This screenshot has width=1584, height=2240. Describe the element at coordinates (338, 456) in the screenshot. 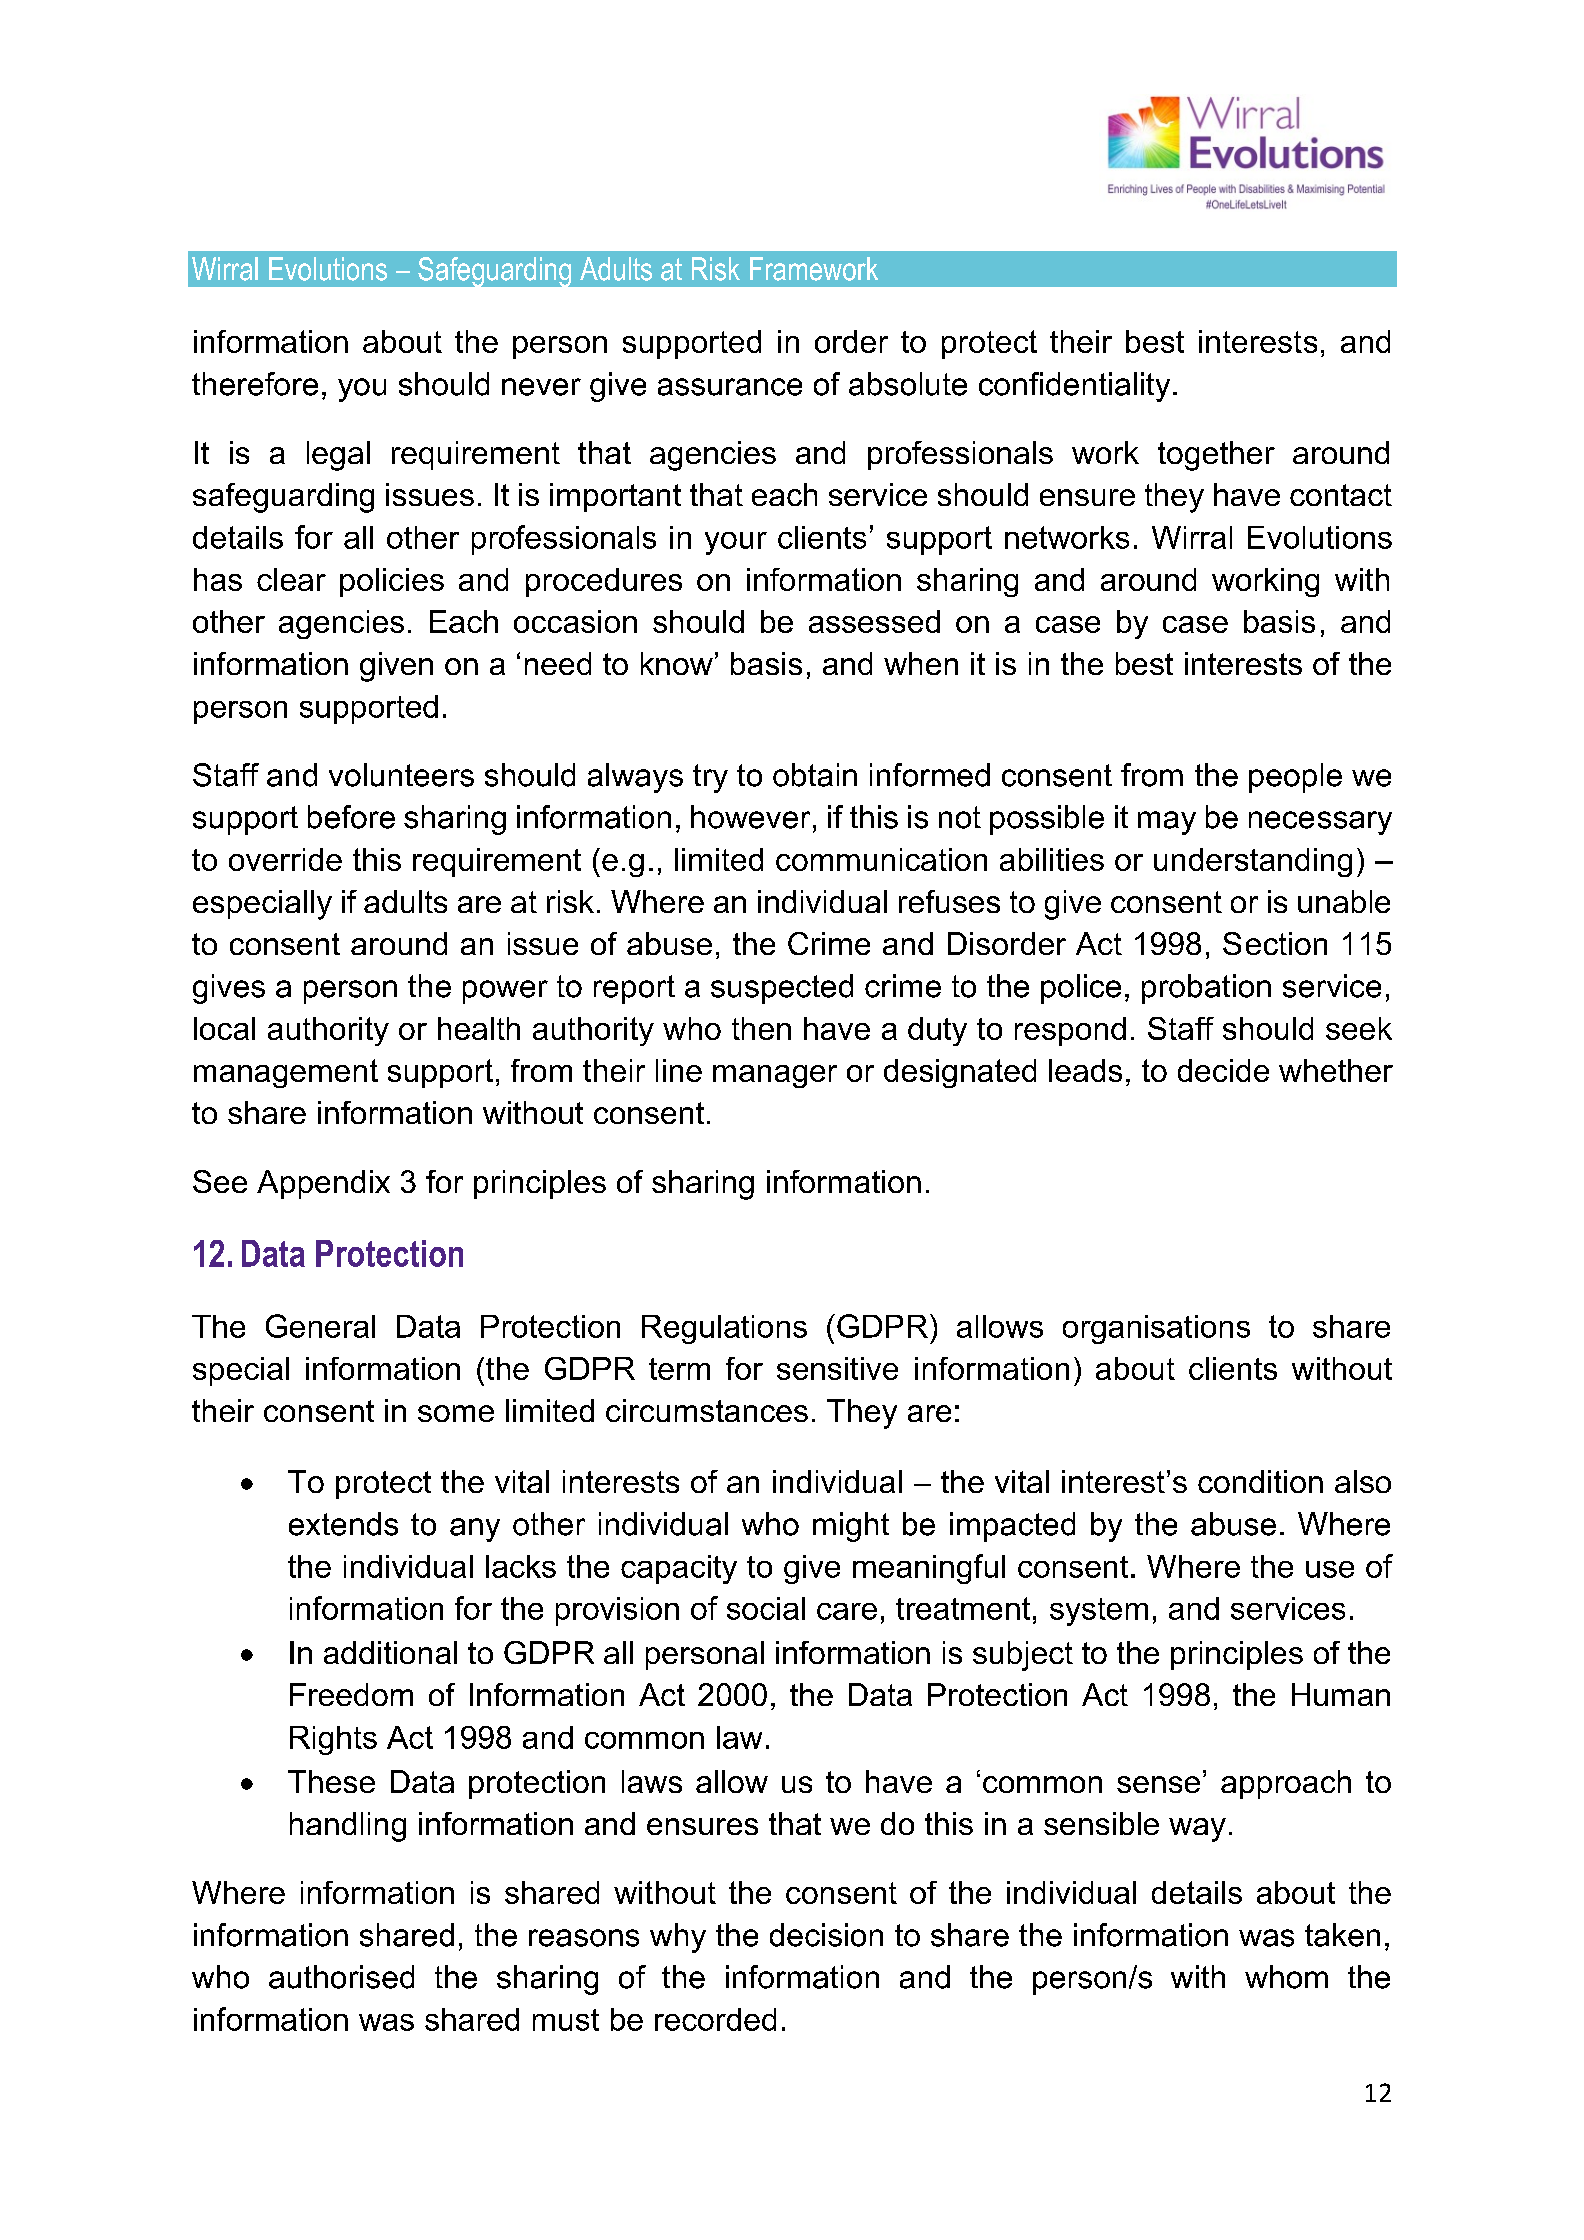

I see `legal` at that location.
